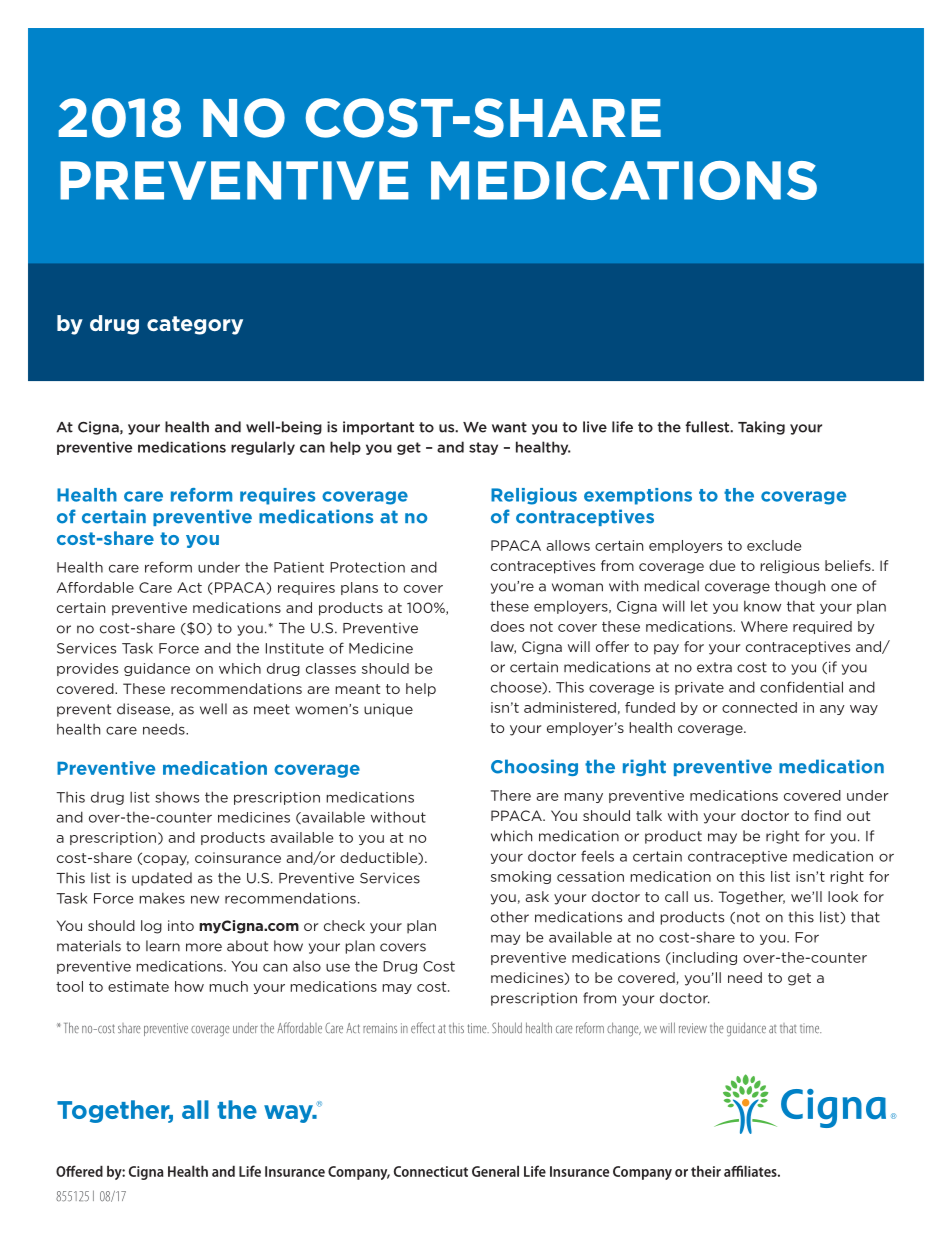 Image resolution: width=952 pixels, height=1233 pixels. I want to click on their, so click(706, 1171).
